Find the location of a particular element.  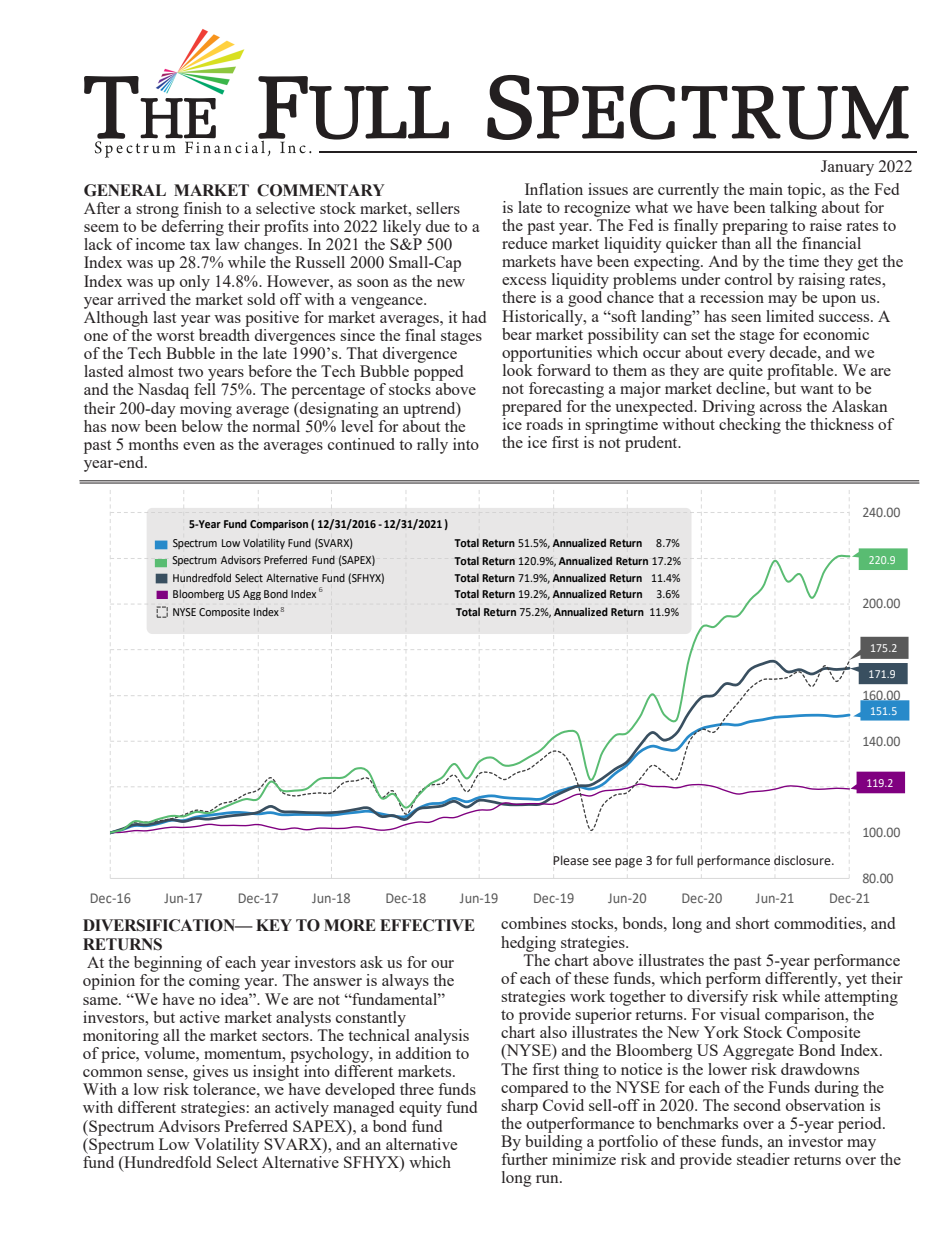

short is located at coordinates (752, 923).
